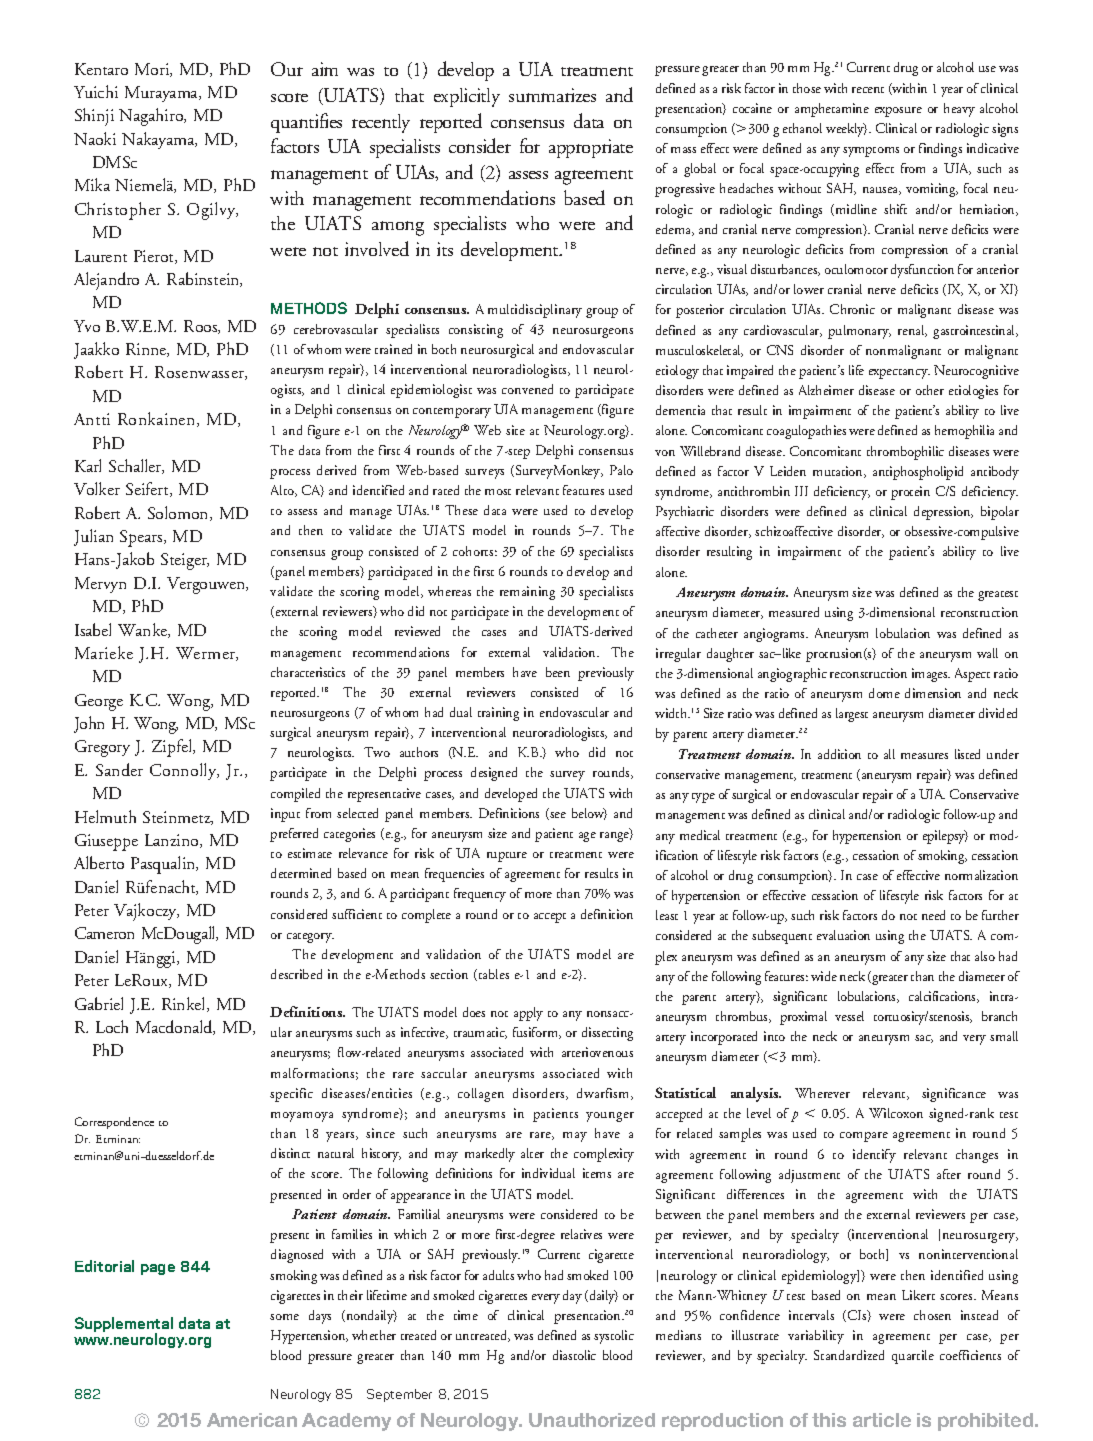 The height and width of the document is (1441, 1093). Describe the element at coordinates (931, 675) in the document. I see `images` at that location.
